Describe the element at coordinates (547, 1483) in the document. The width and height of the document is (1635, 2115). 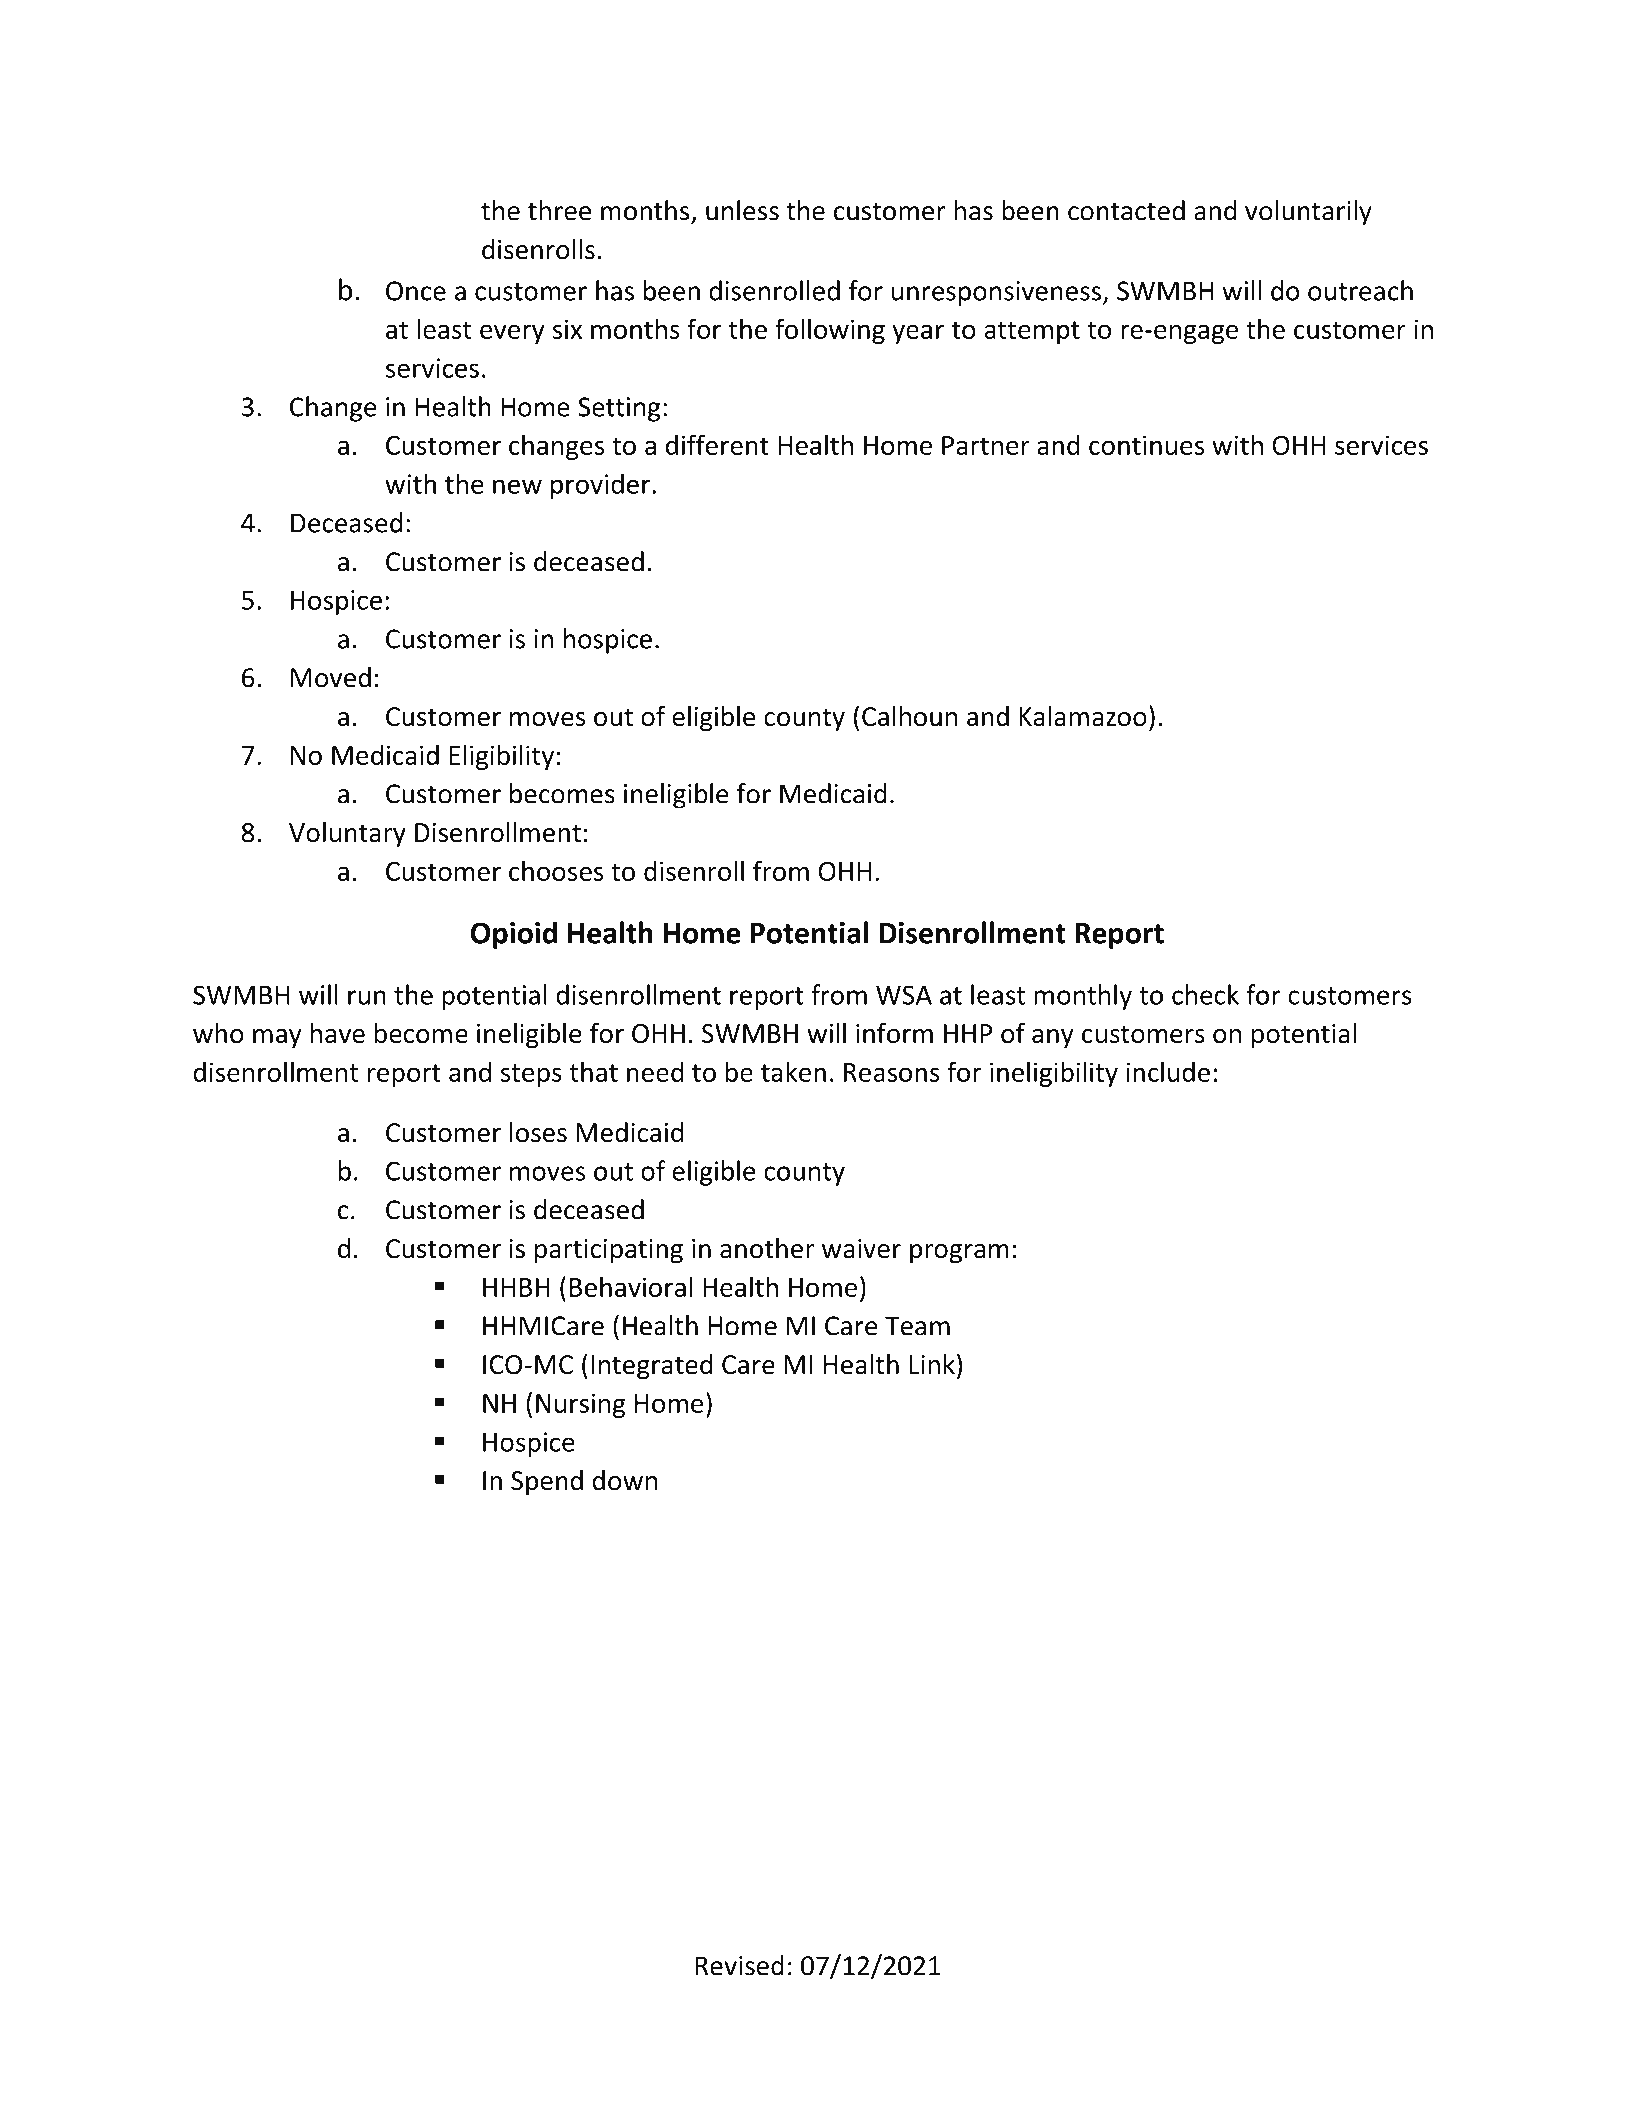
I see `Spend` at that location.
